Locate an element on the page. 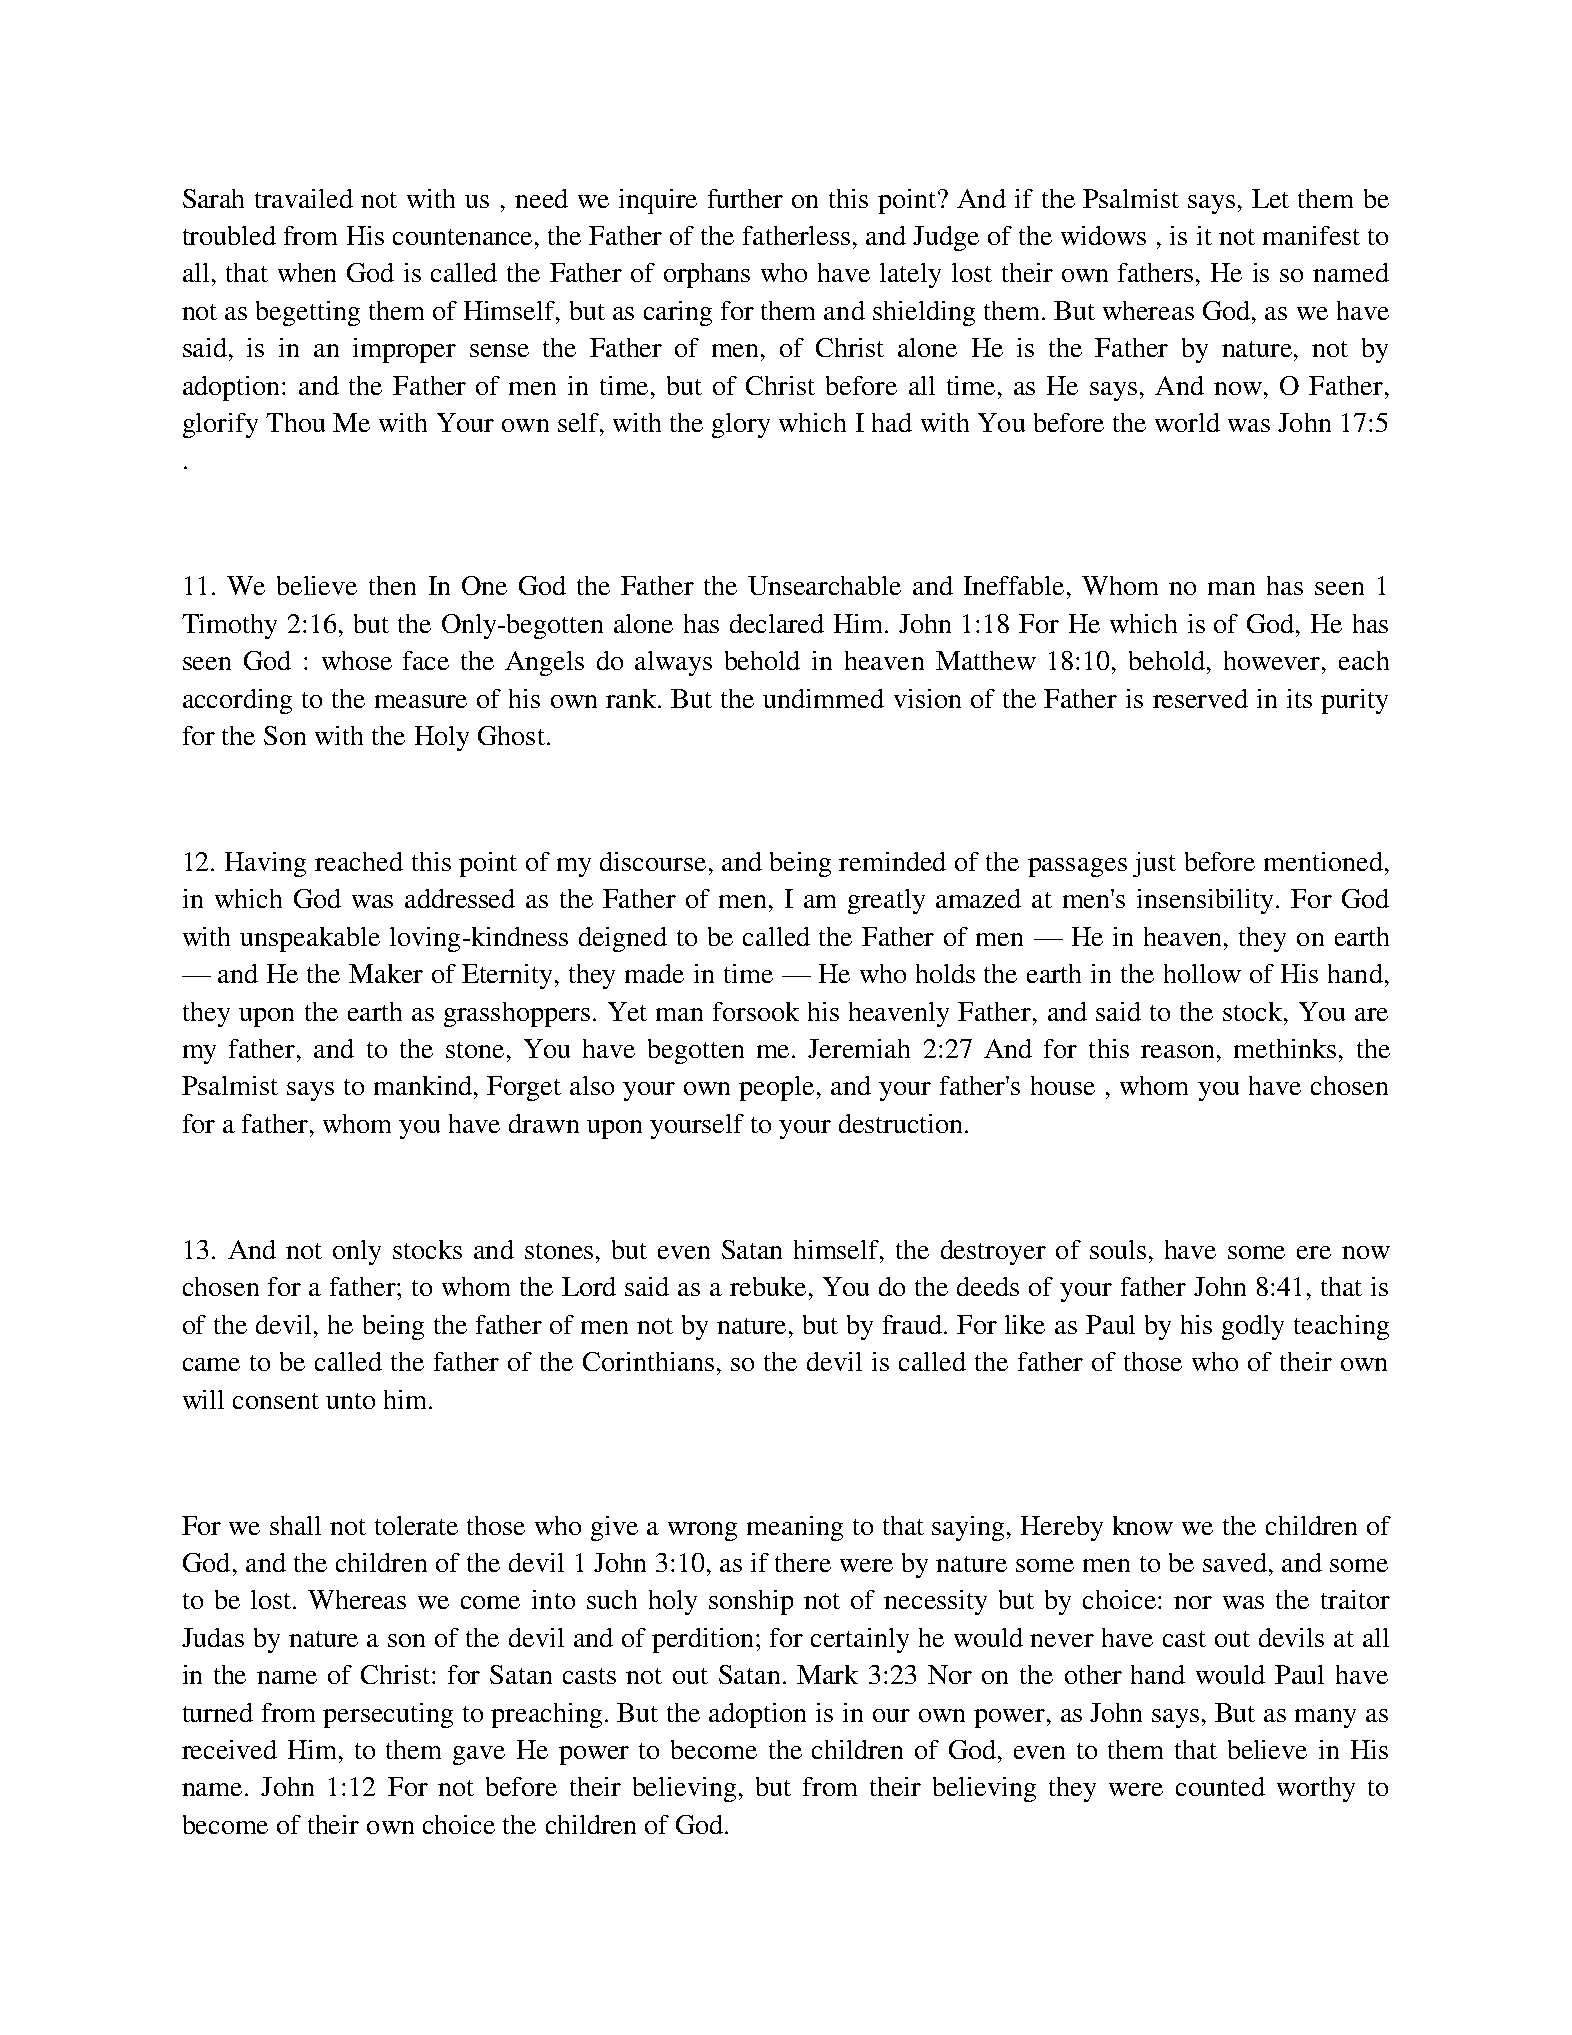 This page has height=2035, width=1572. godly is located at coordinates (1253, 1327).
